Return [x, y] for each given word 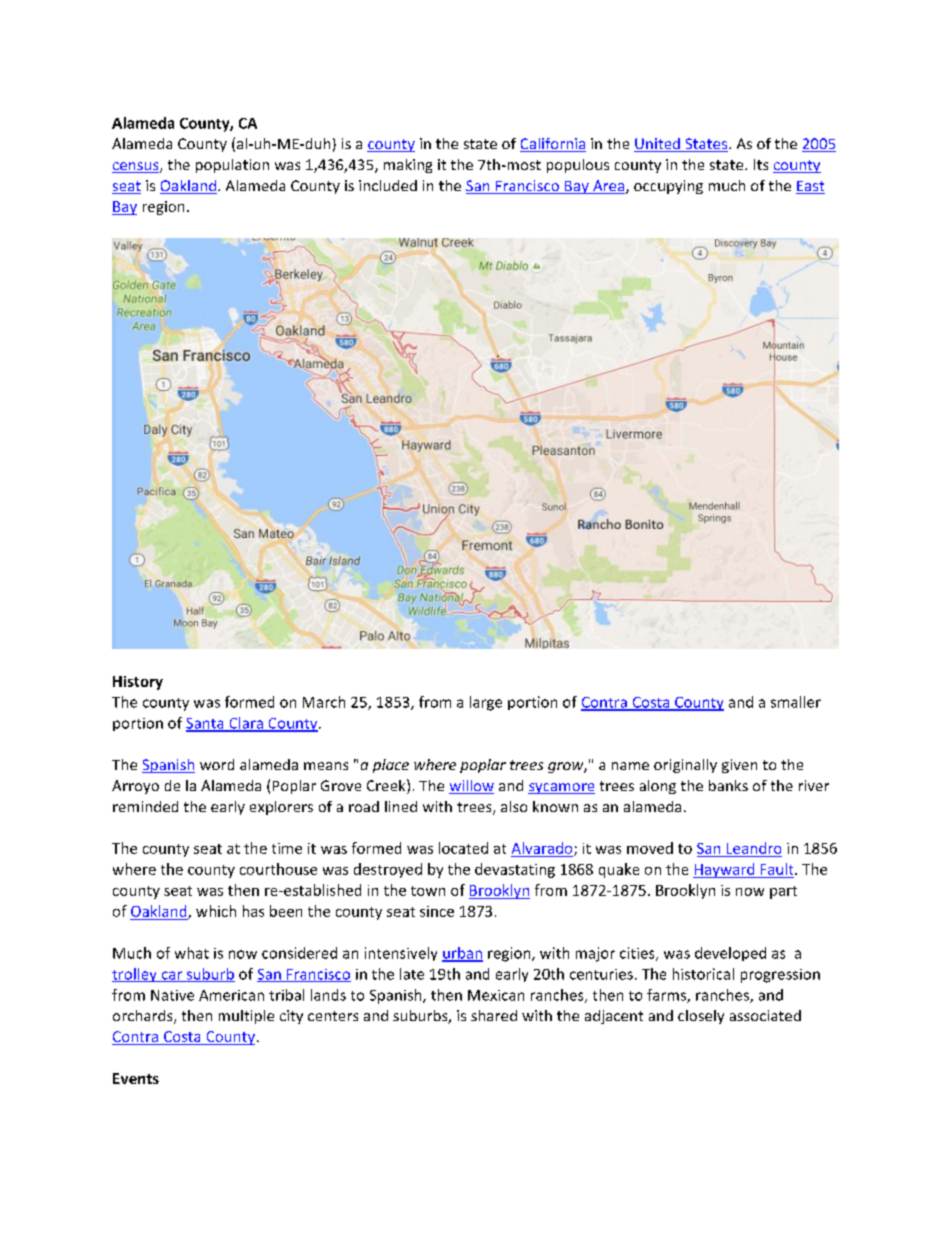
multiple [246, 1017]
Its [761, 164]
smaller [796, 702]
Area [609, 187]
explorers [281, 808]
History [138, 683]
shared [494, 1015]
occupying [668, 187]
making [408, 166]
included [388, 185]
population [232, 166]
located [463, 848]
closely [701, 1017]
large [486, 703]
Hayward [725, 870]
